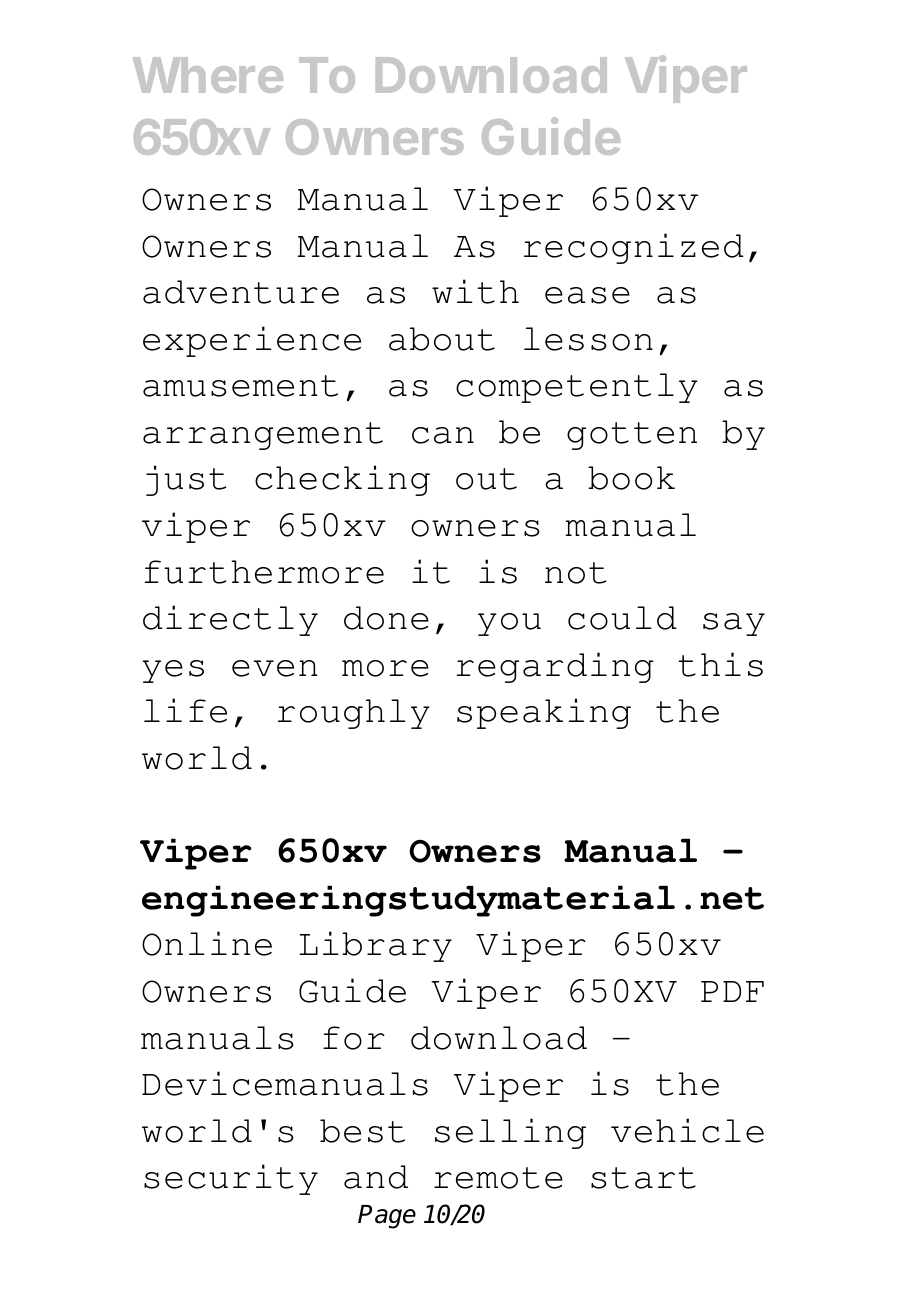 The width and height of the screenshot is (924, 1303). Describe the element at coordinates (732, 991) in the screenshot. I see `PDF` at that location.
